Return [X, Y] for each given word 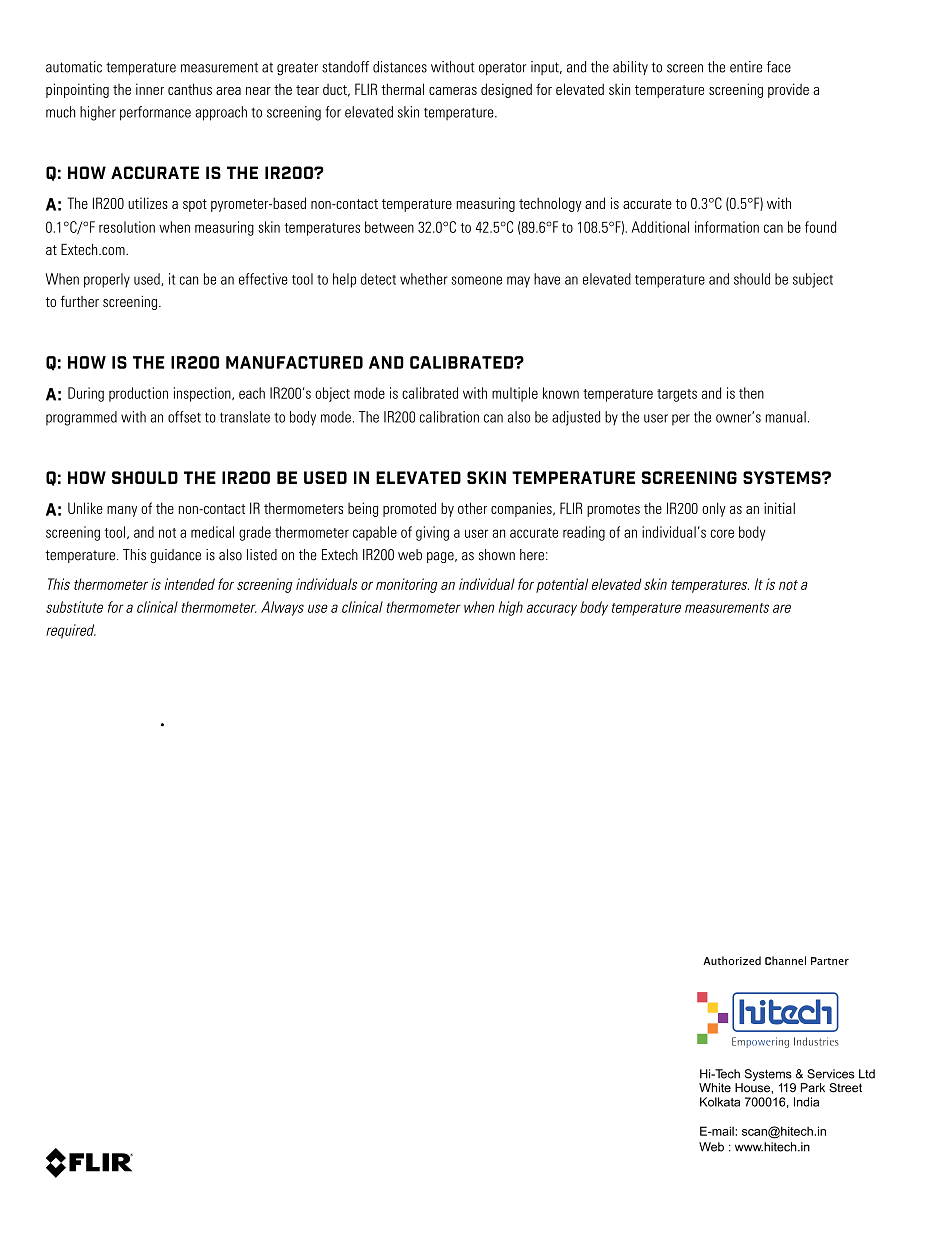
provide [788, 90]
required [71, 631]
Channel [785, 960]
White [715, 1088]
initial [779, 508]
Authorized [732, 960]
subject [813, 280]
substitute [74, 607]
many [122, 511]
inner [150, 89]
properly [107, 280]
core [722, 533]
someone [476, 280]
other [472, 508]
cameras [453, 91]
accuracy [551, 610]
